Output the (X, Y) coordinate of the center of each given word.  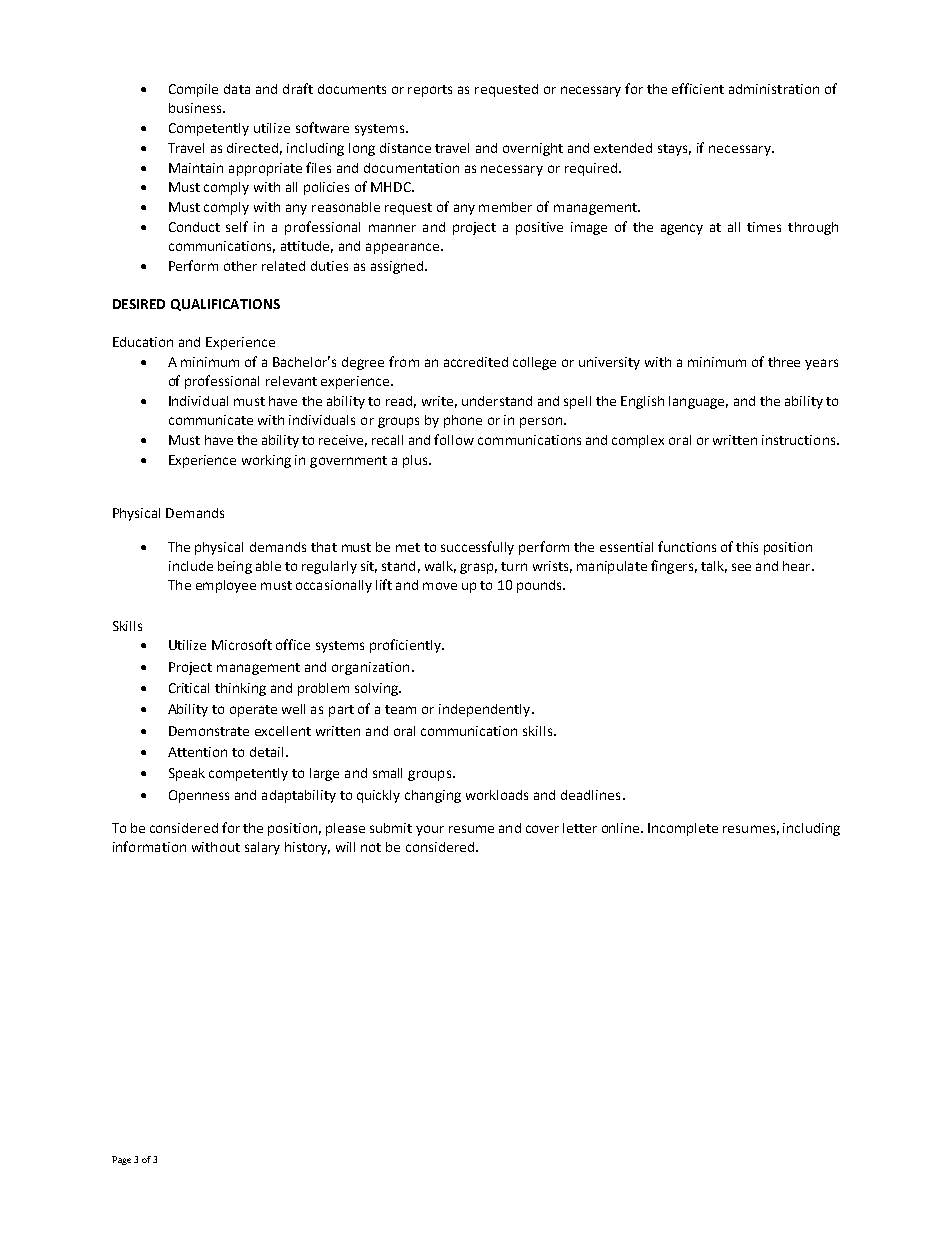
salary (262, 848)
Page (121, 1160)
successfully (477, 548)
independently (486, 710)
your (430, 830)
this (747, 547)
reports (430, 91)
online (622, 828)
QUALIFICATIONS (225, 305)
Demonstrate (209, 731)
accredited (476, 362)
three (784, 362)
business (196, 108)
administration (774, 89)
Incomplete (683, 829)
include (191, 566)
